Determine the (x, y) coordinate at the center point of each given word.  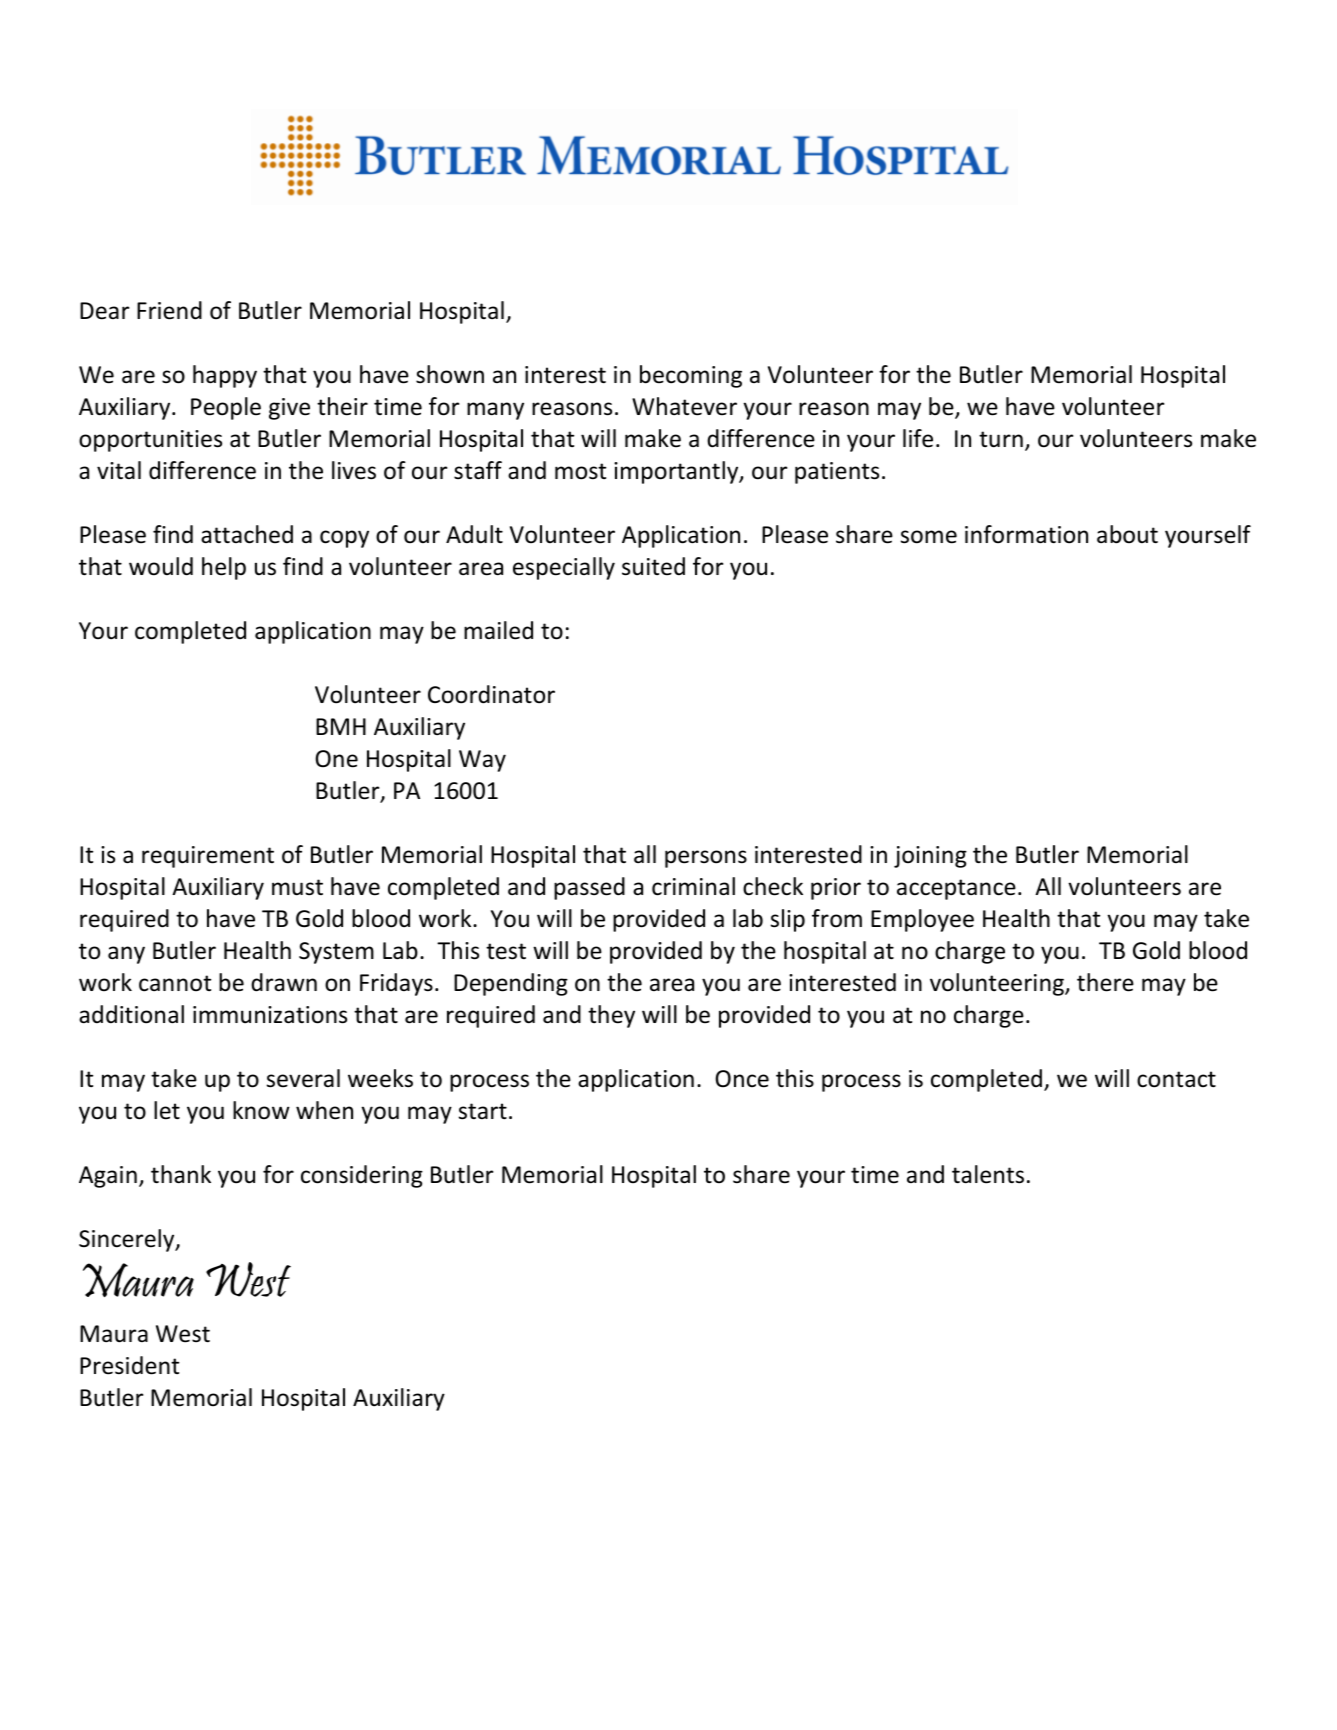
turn (1001, 439)
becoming (691, 376)
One (336, 759)
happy (225, 376)
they (611, 1016)
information (1026, 534)
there (1105, 982)
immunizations (270, 1015)
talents (988, 1174)
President (129, 1365)
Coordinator (491, 694)
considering (362, 1176)
